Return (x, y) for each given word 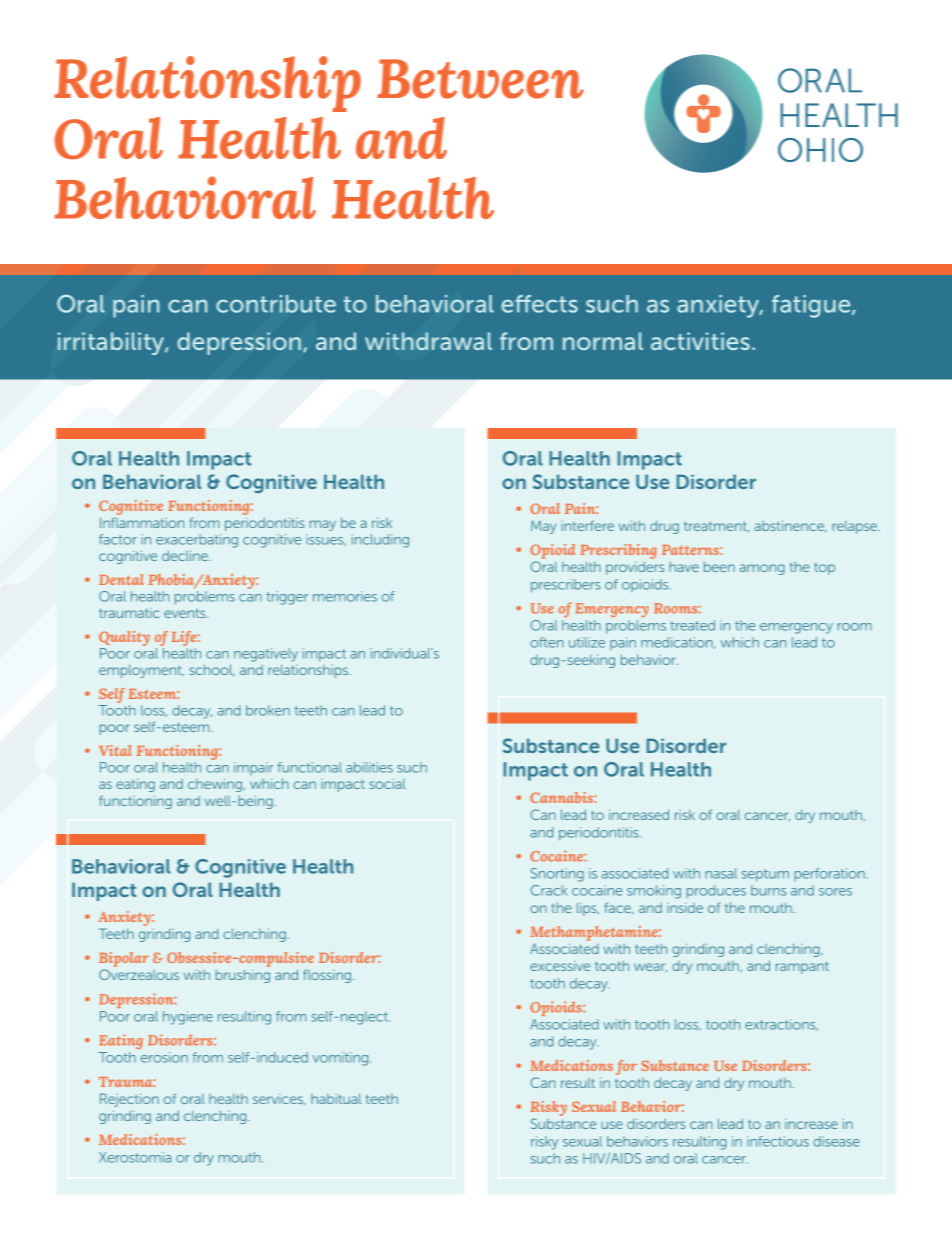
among (762, 569)
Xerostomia (135, 1157)
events (186, 613)
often (547, 642)
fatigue (812, 306)
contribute (276, 304)
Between (480, 79)
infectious (778, 1141)
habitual (336, 1099)
